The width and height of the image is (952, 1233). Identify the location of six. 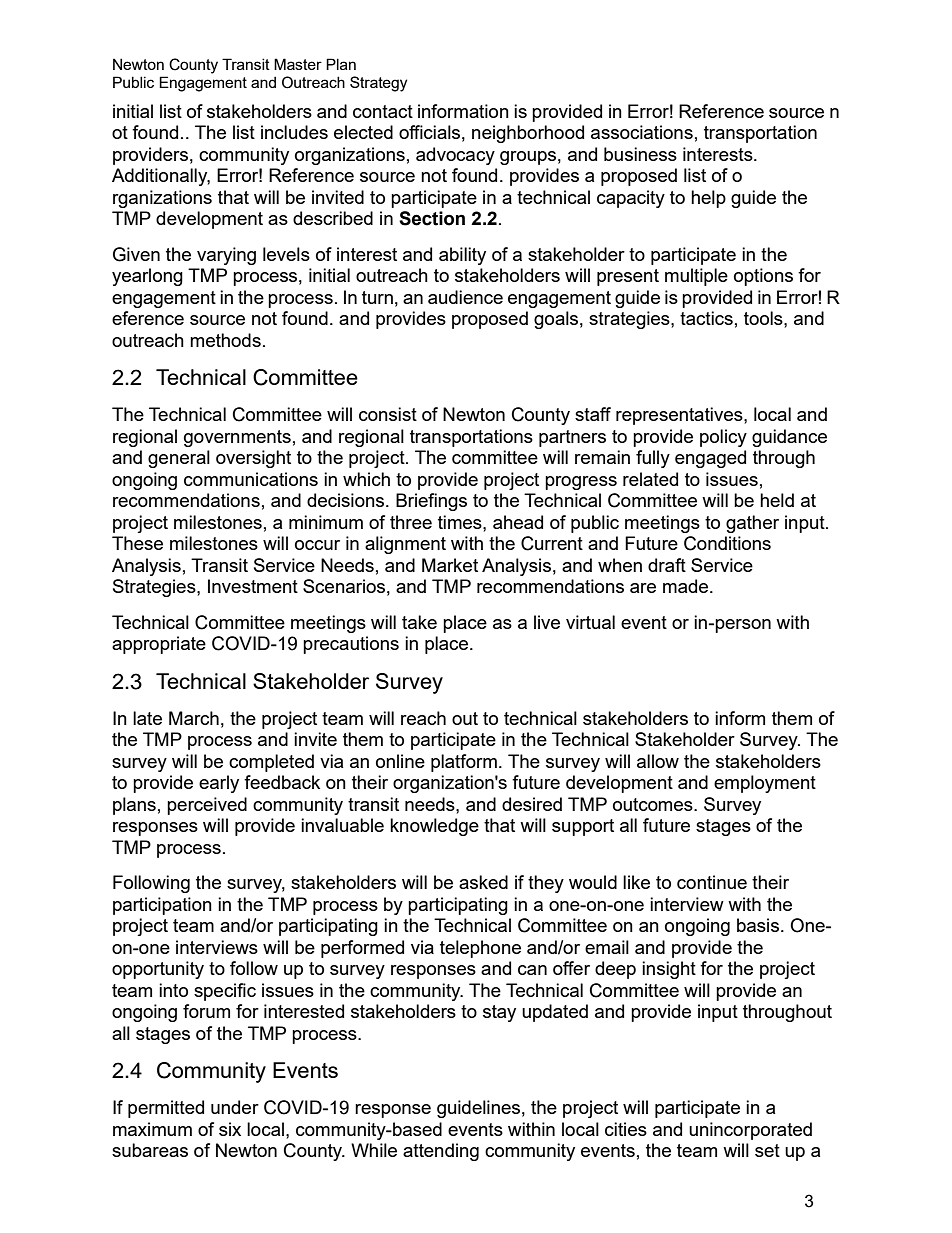
(230, 1129).
